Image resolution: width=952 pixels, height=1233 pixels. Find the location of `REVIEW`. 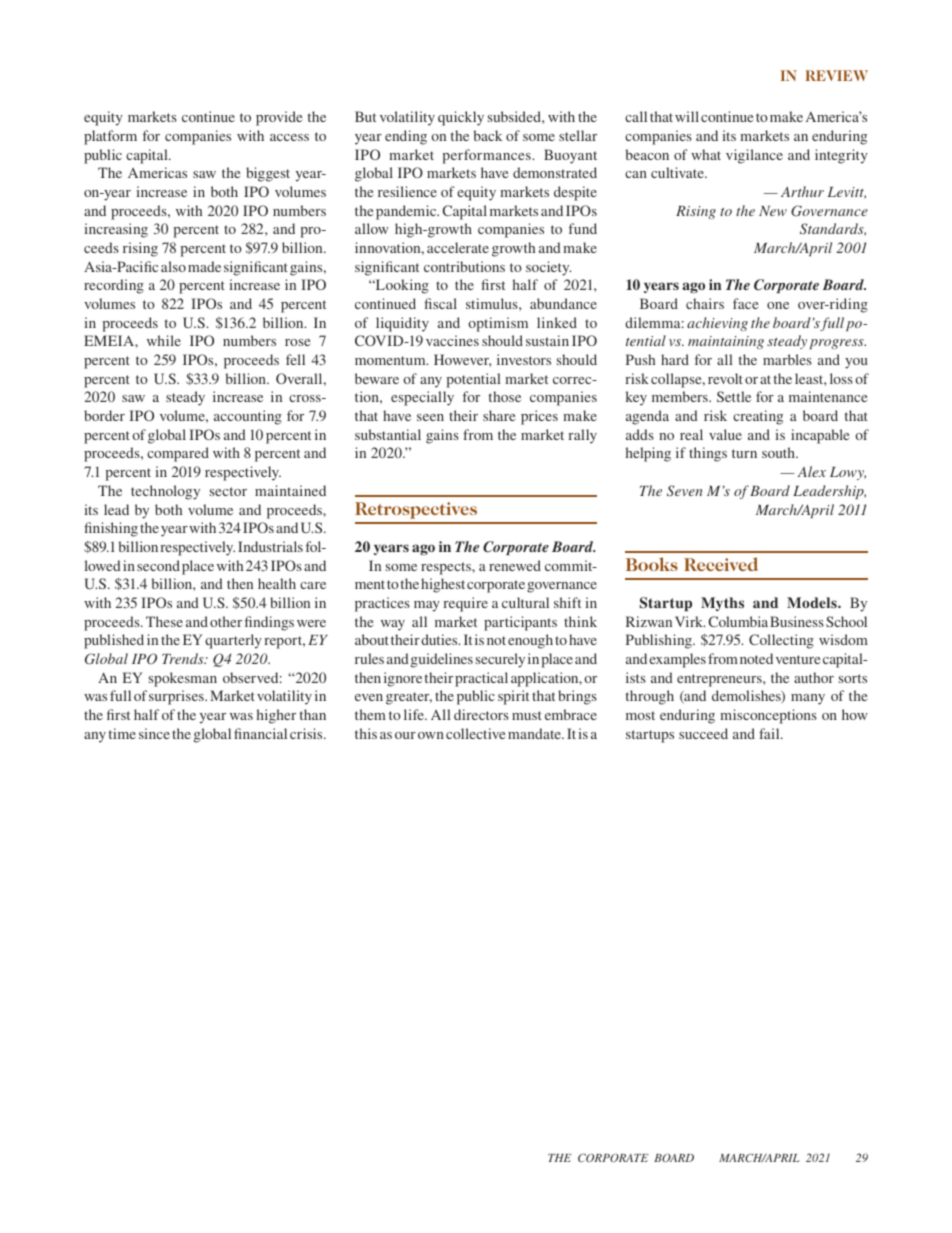

REVIEW is located at coordinates (836, 75).
